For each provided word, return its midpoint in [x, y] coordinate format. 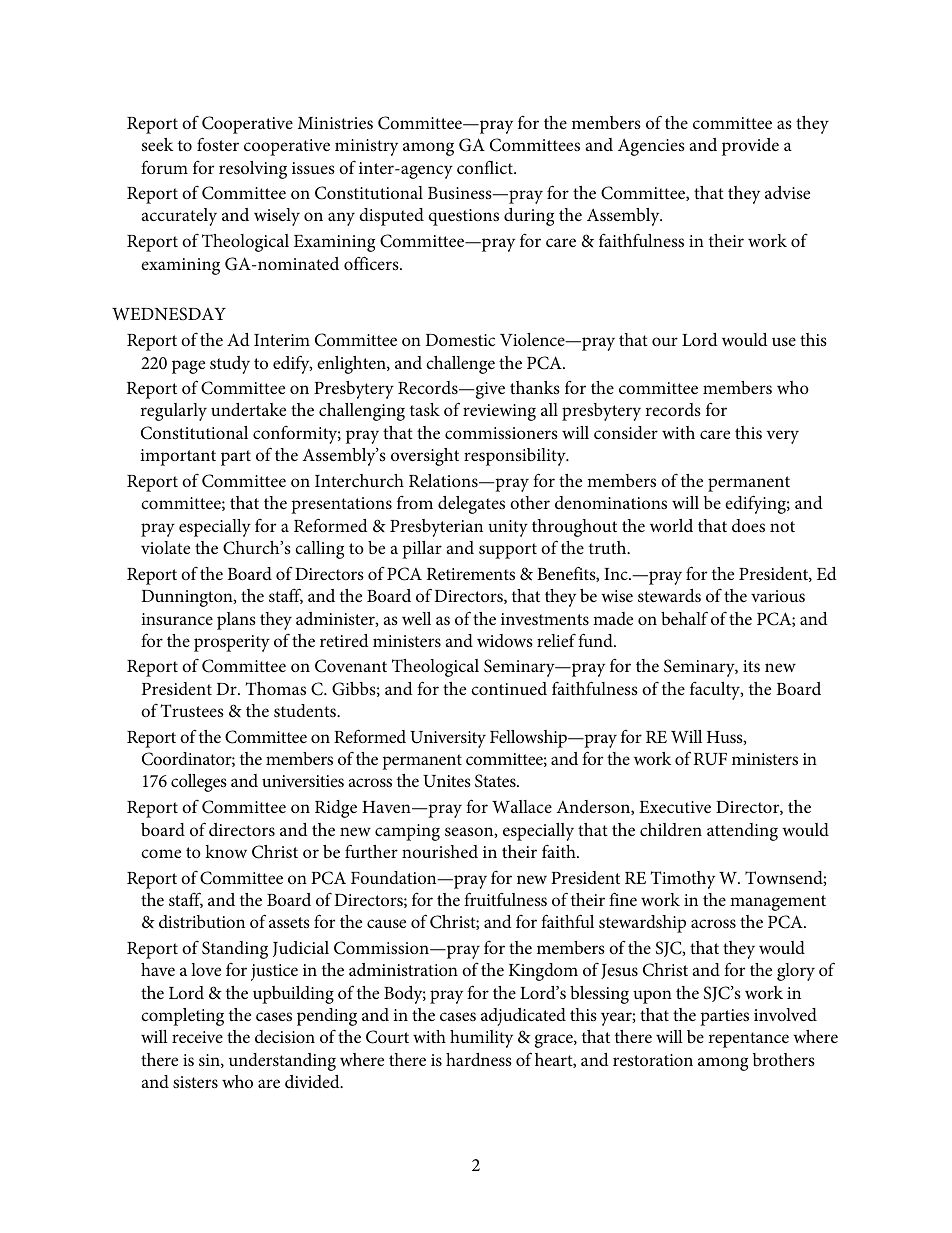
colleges [199, 783]
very [782, 437]
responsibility [516, 457]
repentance [748, 1040]
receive [197, 1037]
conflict [486, 167]
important [178, 457]
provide [750, 147]
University [448, 739]
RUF [710, 759]
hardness [479, 1060]
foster [218, 144]
